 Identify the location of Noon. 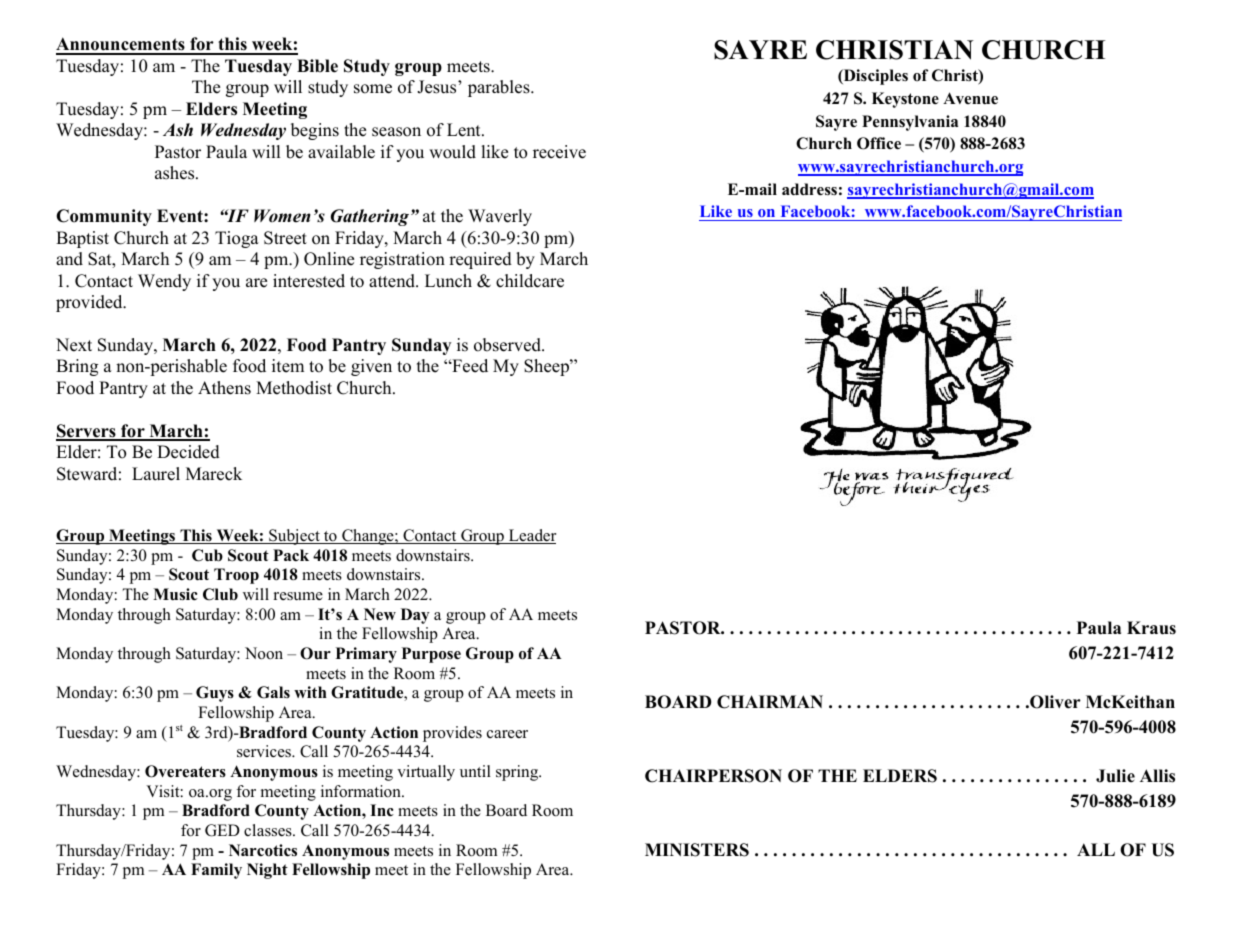
(264, 653).
